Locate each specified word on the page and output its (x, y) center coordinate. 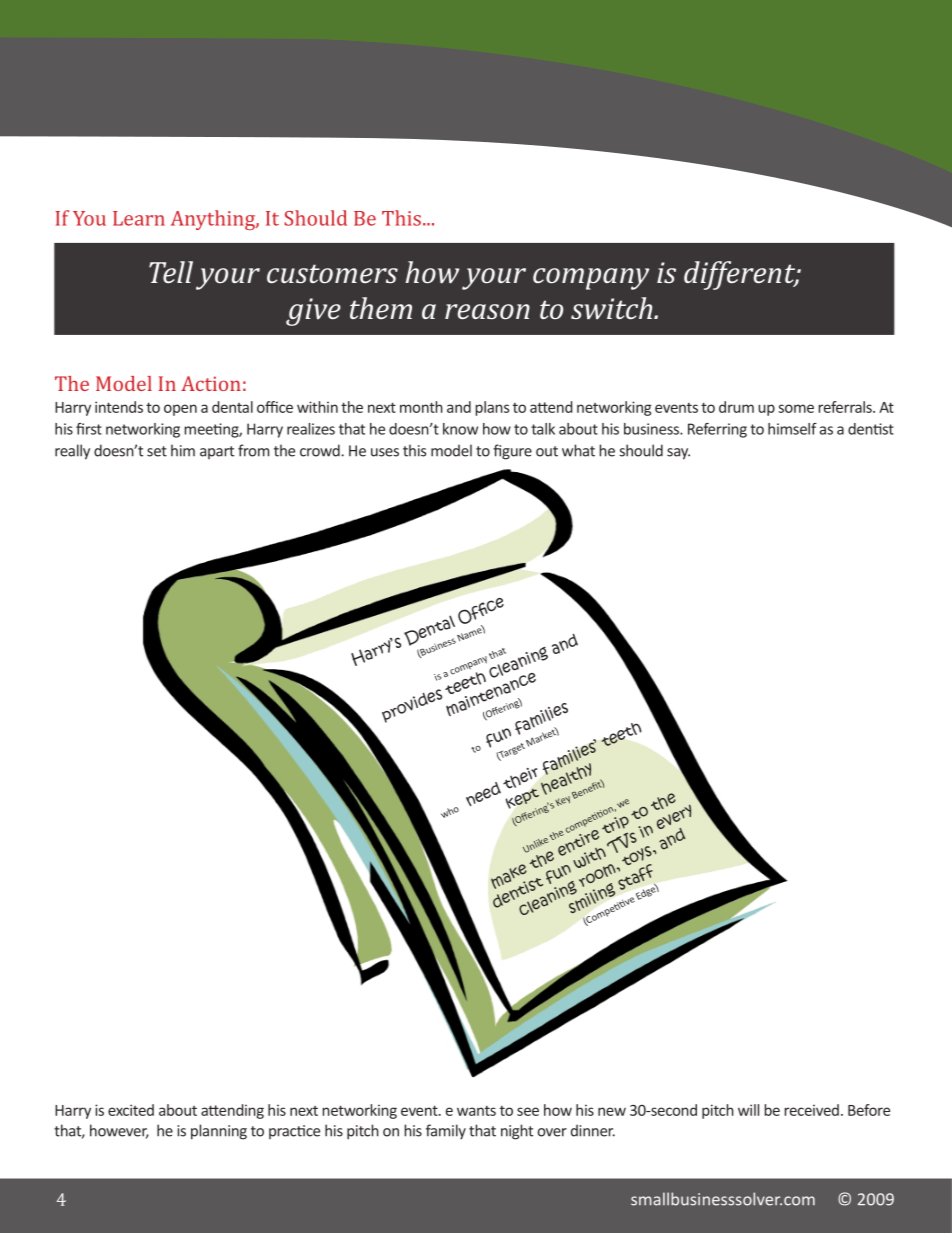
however (119, 1131)
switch (613, 308)
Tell (171, 272)
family (446, 1131)
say (678, 454)
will (748, 1110)
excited (131, 1110)
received (811, 1110)
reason (487, 311)
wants (476, 1111)
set (157, 451)
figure (512, 452)
